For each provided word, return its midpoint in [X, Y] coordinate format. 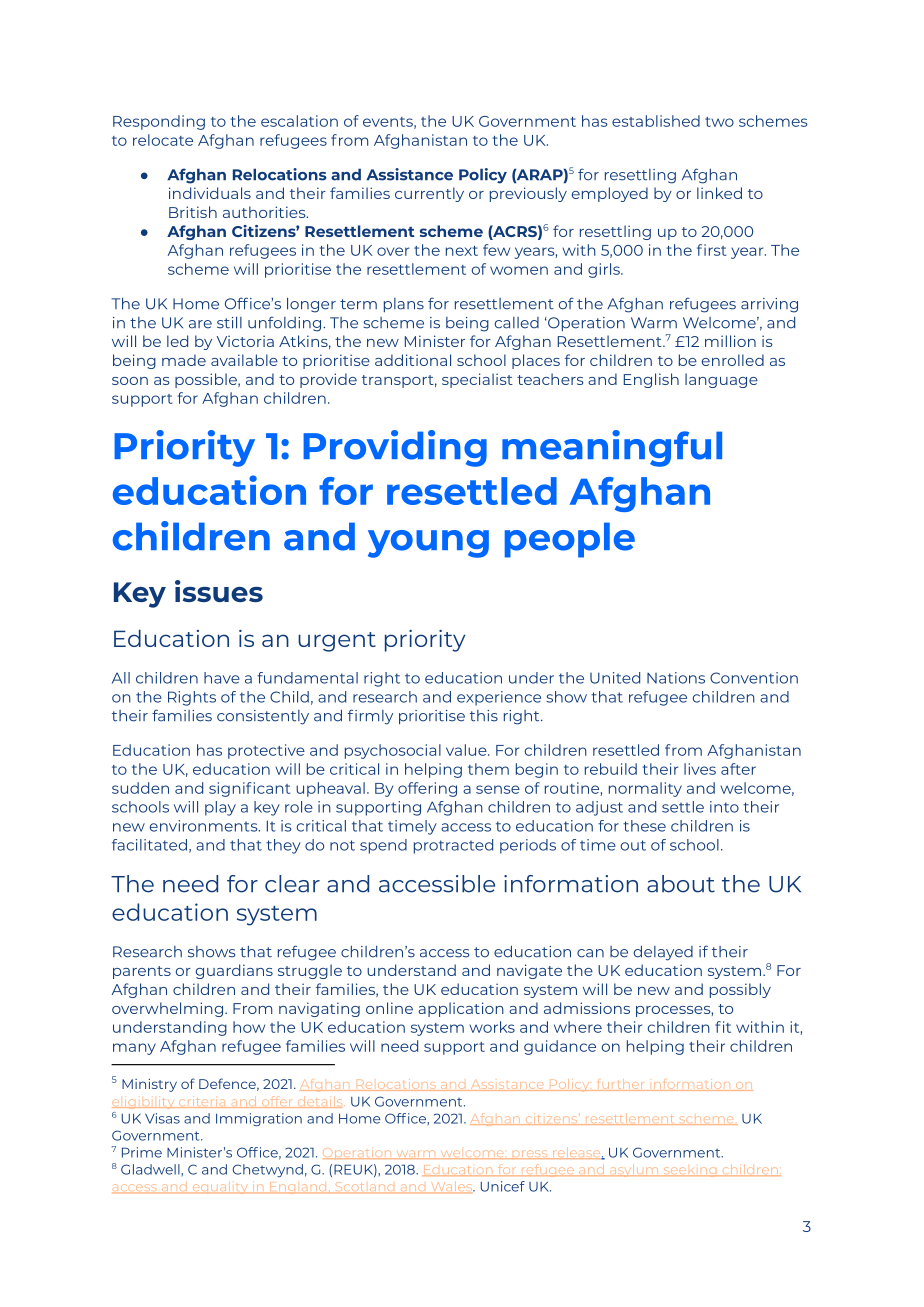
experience [499, 698]
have [222, 678]
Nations [676, 678]
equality [220, 1188]
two [719, 122]
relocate [163, 140]
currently [429, 194]
